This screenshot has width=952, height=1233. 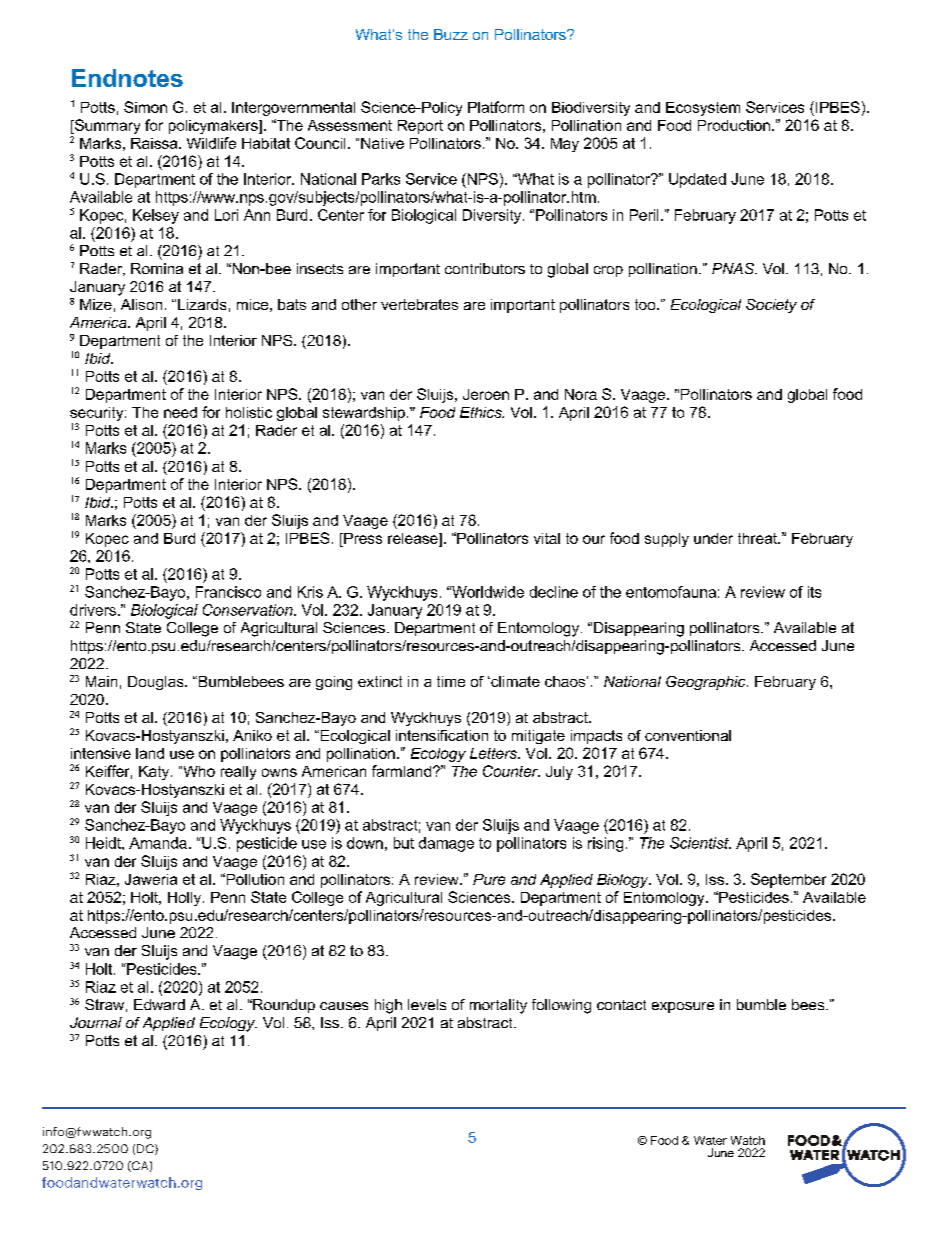 What do you see at coordinates (703, 109) in the screenshot?
I see `Ecosystem` at bounding box center [703, 109].
